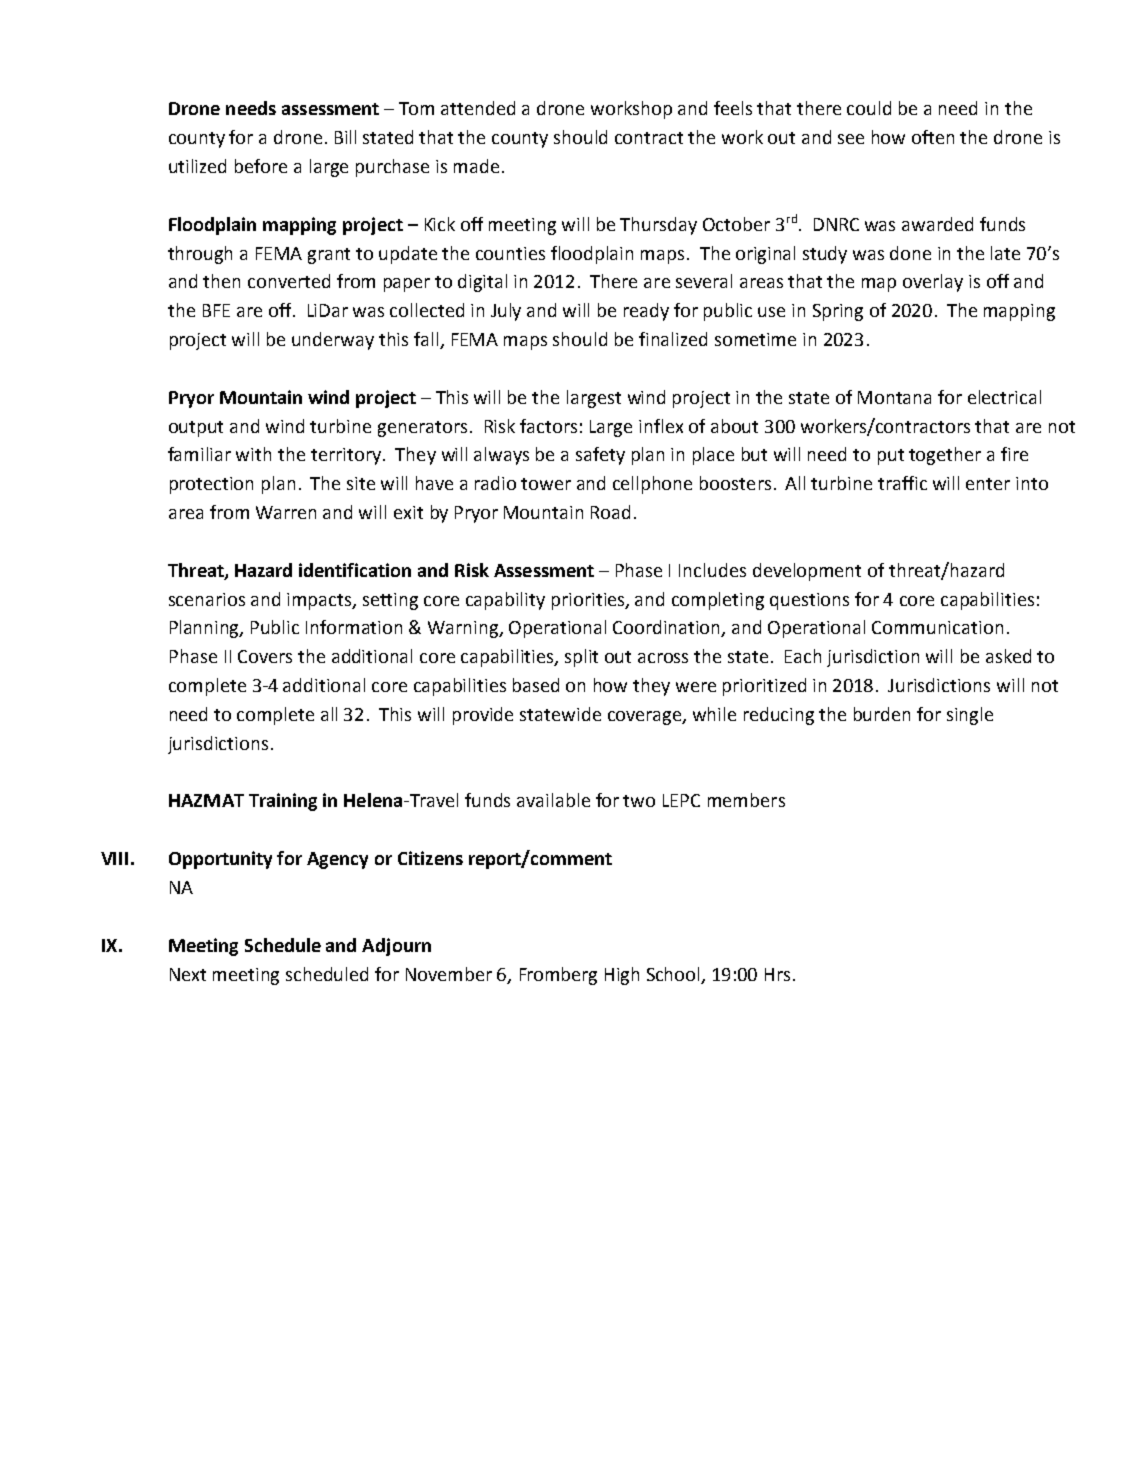 This page has width=1143, height=1479. I want to click on factors, so click(548, 426).
